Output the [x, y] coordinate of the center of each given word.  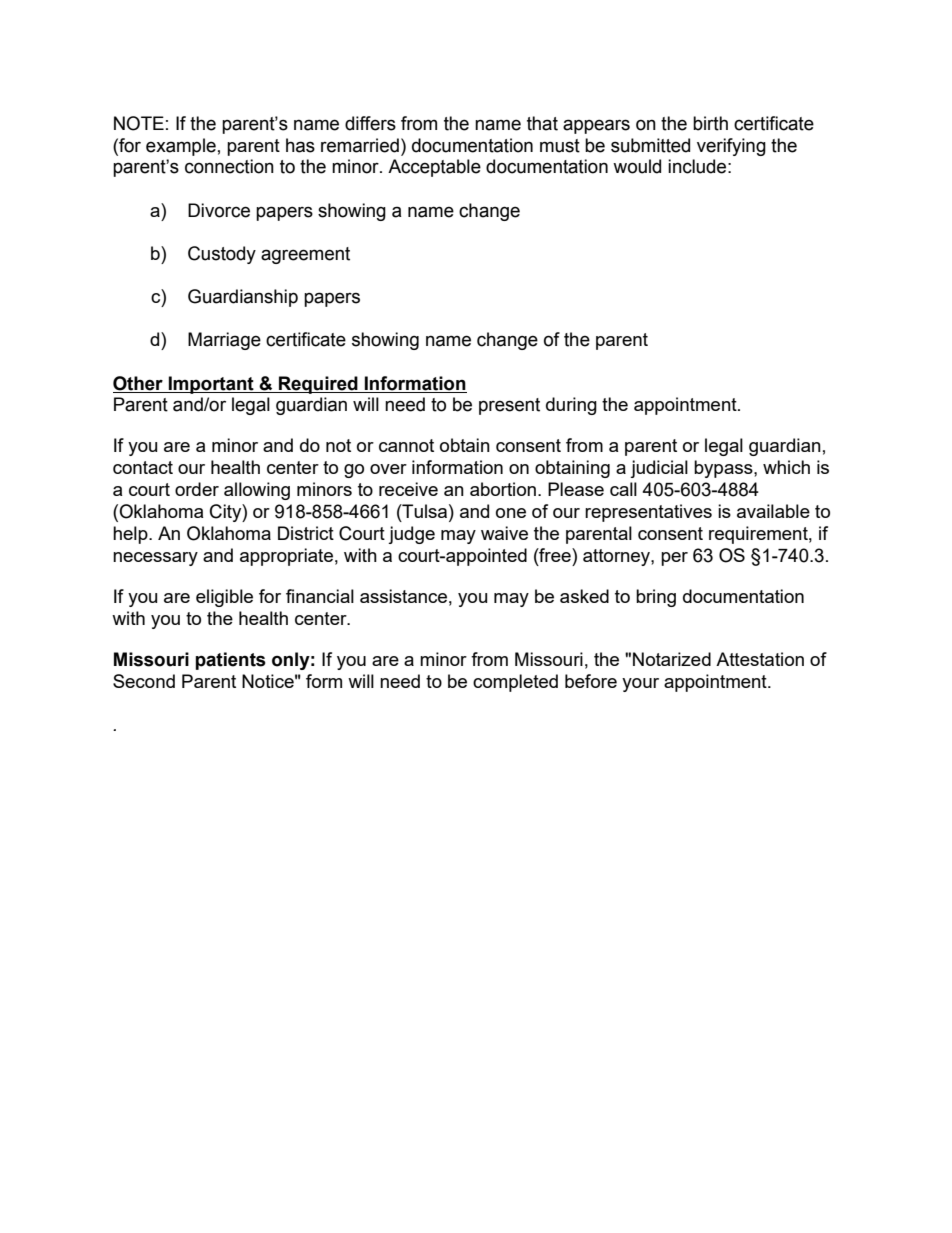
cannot [406, 445]
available [773, 511]
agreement [305, 255]
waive [504, 533]
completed [515, 683]
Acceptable [434, 168]
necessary [155, 559]
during [571, 406]
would [637, 166]
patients [230, 661]
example [181, 147]
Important [211, 385]
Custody [222, 255]
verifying [731, 147]
